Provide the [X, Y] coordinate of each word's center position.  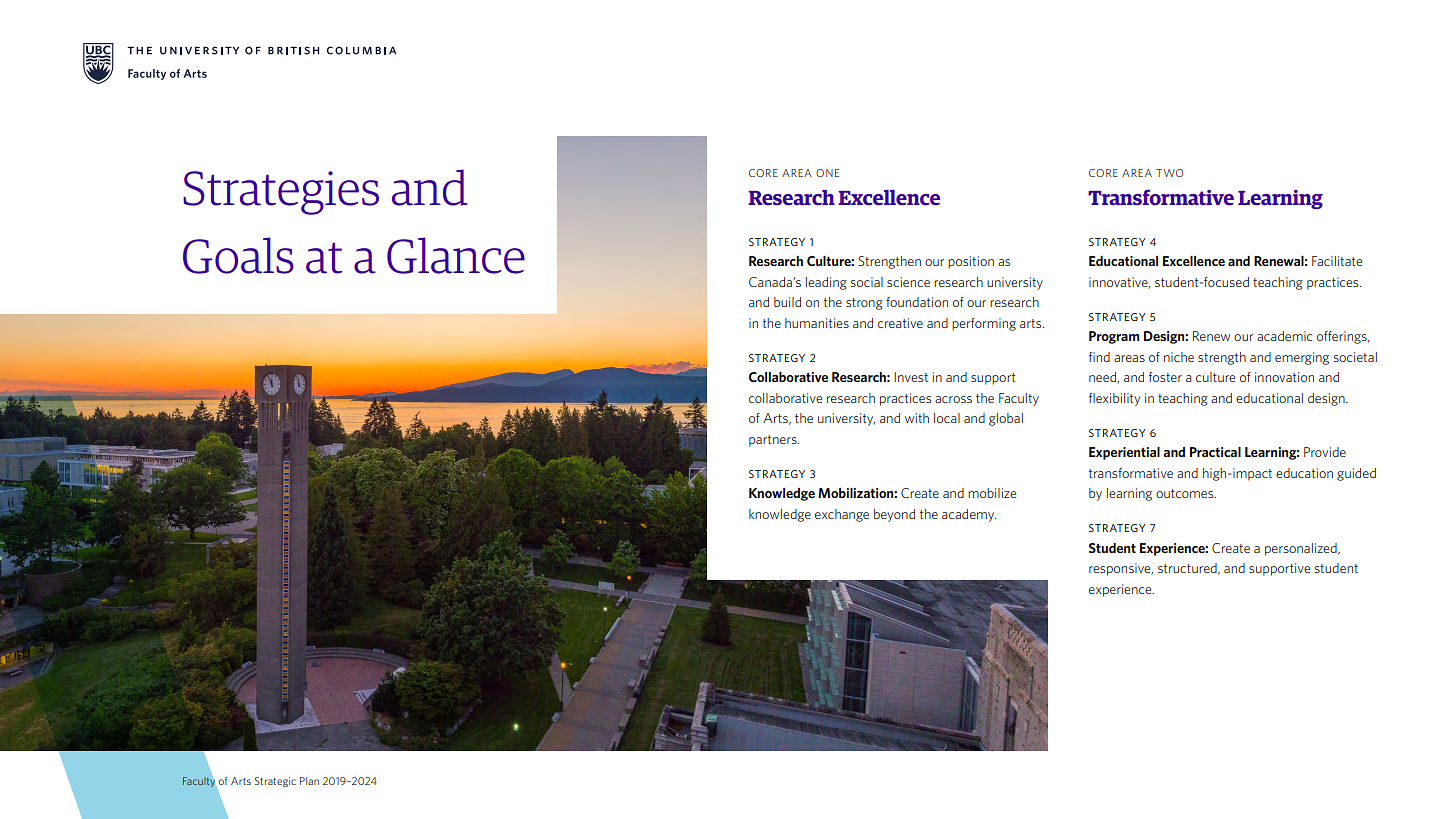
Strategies [281, 193]
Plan [309, 781]
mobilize [992, 493]
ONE [827, 173]
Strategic [275, 782]
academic [1284, 336]
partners [774, 441]
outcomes [1186, 493]
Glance [456, 255]
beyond [894, 515]
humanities [817, 323]
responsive [1121, 569]
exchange [842, 515]
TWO [1169, 173]
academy [969, 515]
